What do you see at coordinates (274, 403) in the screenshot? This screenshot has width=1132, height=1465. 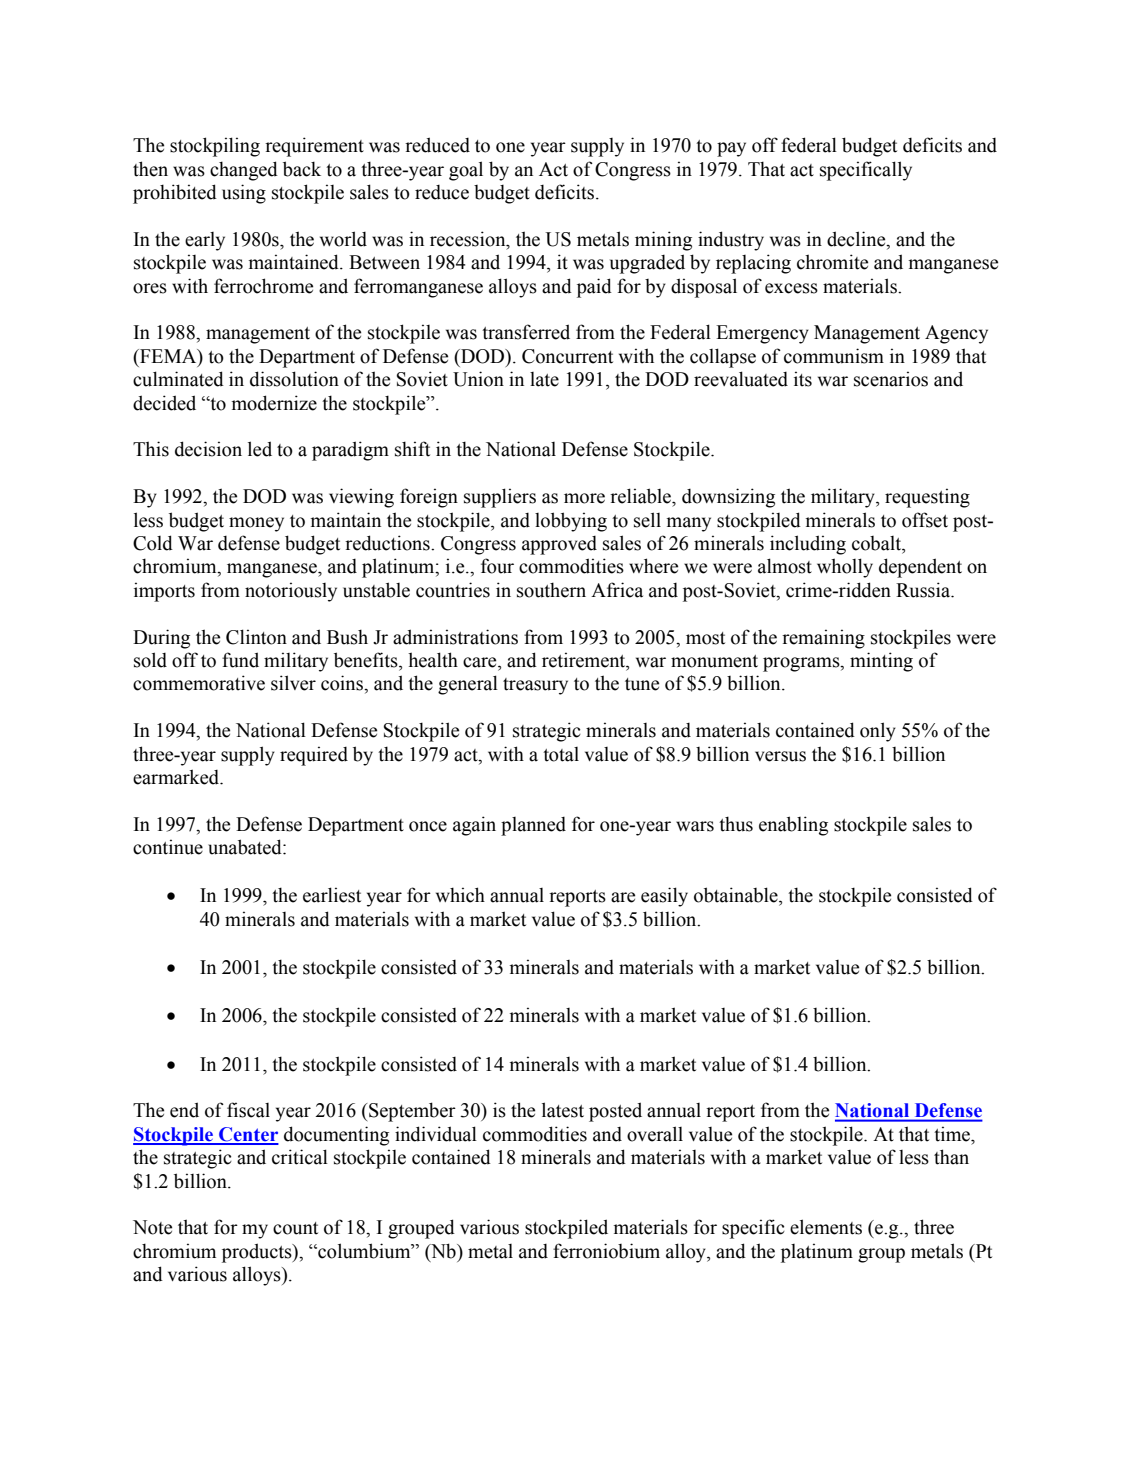 I see `modernize` at bounding box center [274, 403].
